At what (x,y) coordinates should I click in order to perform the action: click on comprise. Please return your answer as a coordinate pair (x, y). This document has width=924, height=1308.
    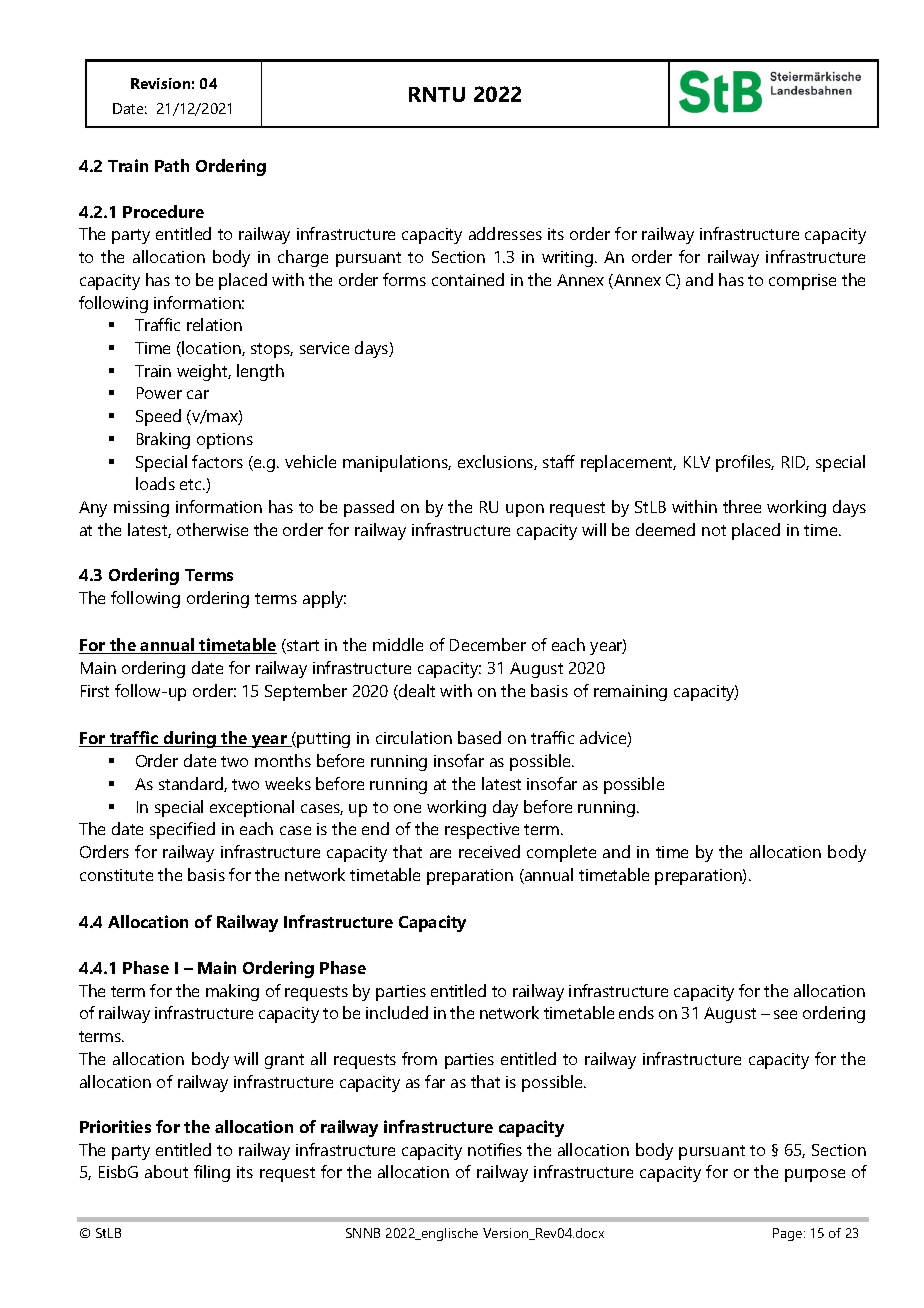
    Looking at the image, I should click on (802, 282).
